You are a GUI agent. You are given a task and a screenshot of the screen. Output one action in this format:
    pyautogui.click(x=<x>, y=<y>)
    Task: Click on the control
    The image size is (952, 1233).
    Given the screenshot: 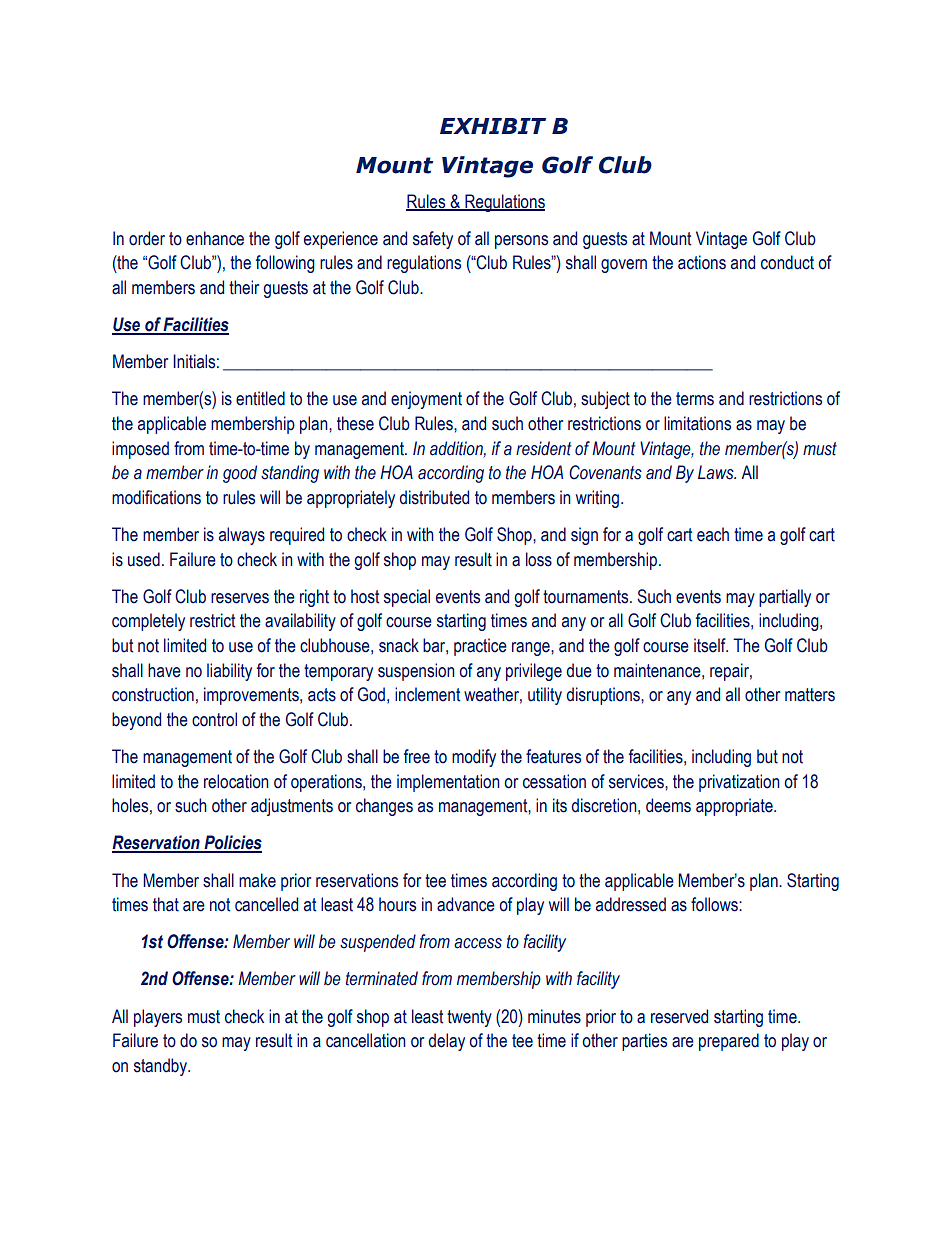 What is the action you would take?
    pyautogui.click(x=214, y=719)
